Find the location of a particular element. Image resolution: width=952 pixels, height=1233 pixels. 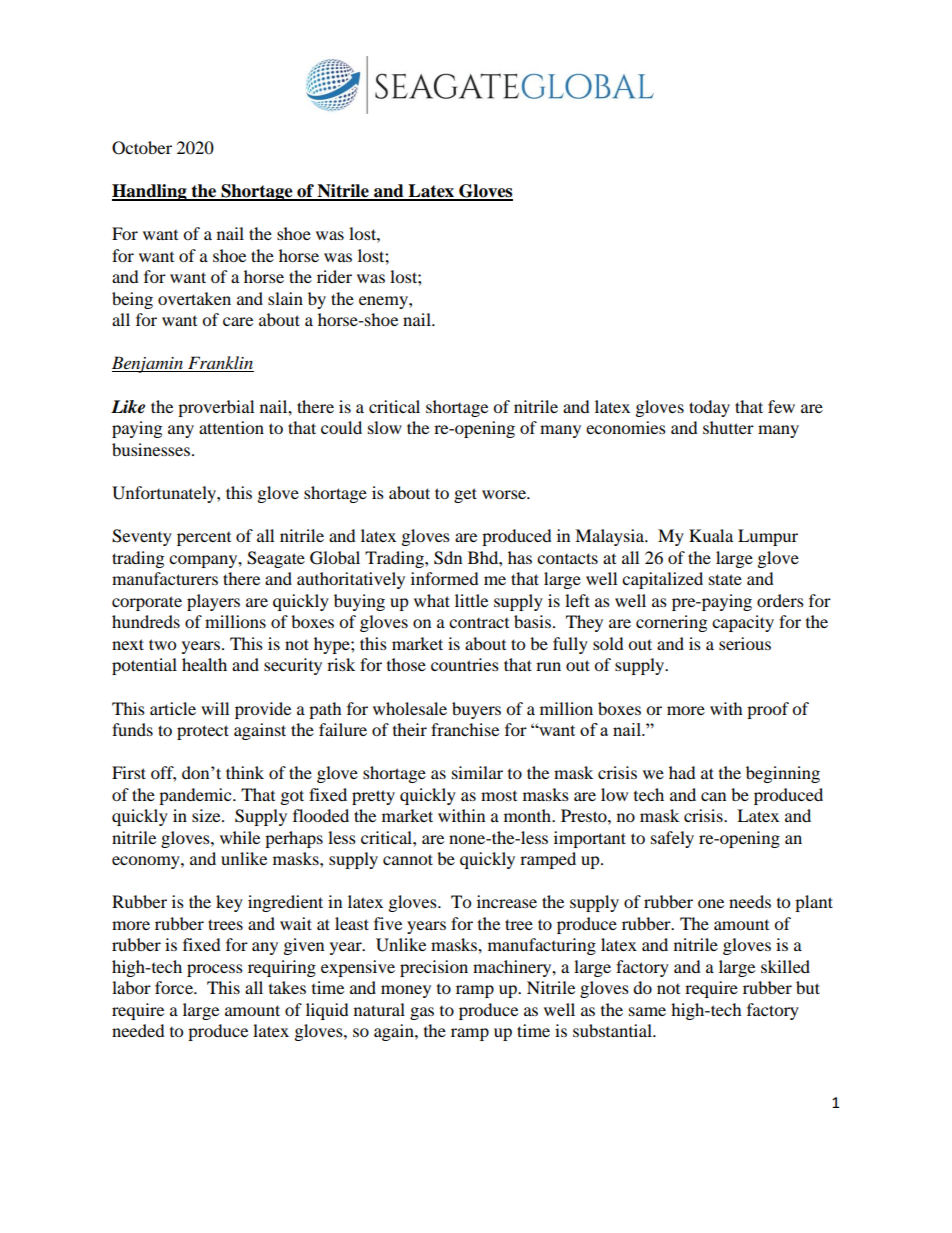

rider is located at coordinates (334, 276).
